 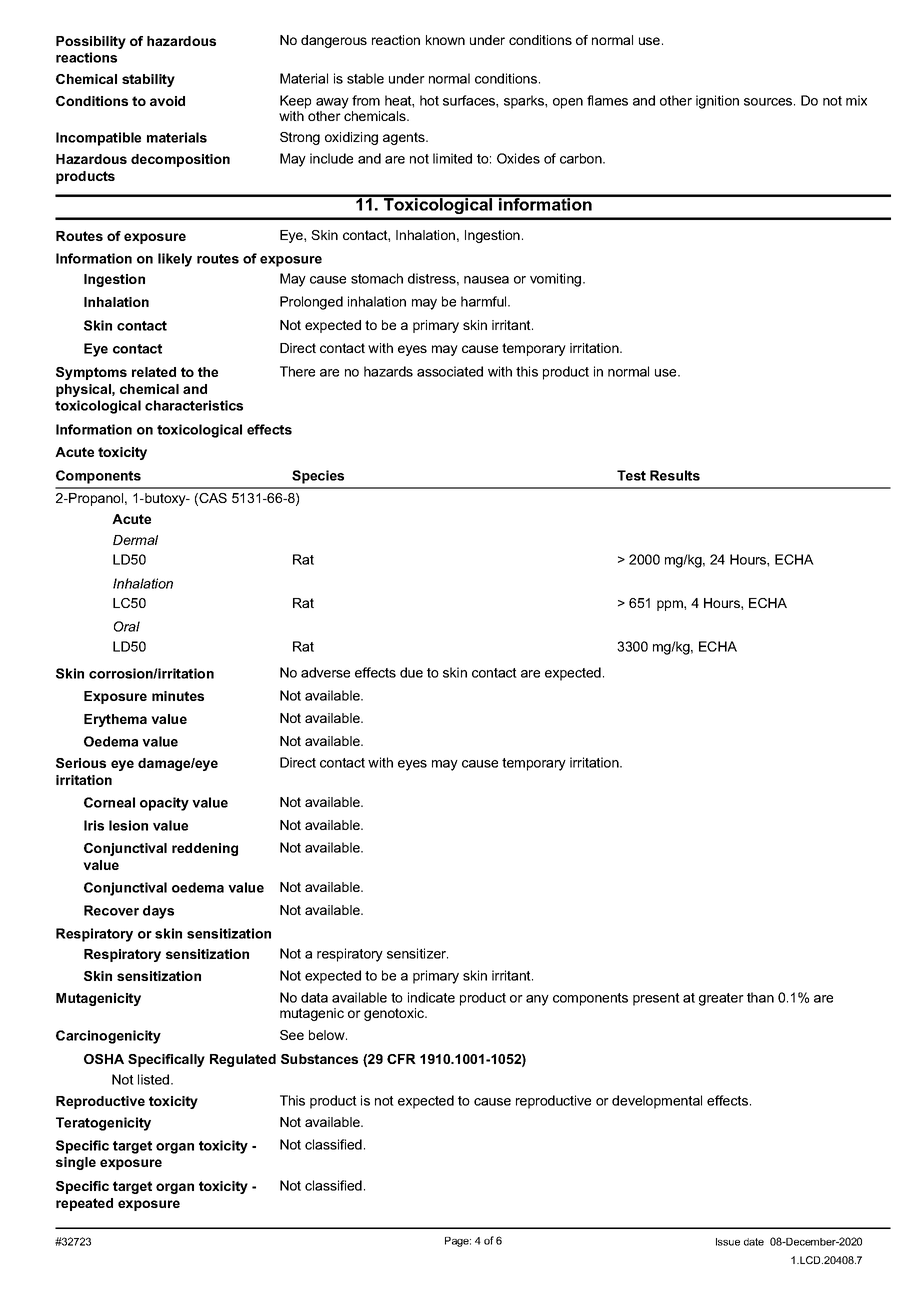 I want to click on repeated, so click(x=84, y=1204).
